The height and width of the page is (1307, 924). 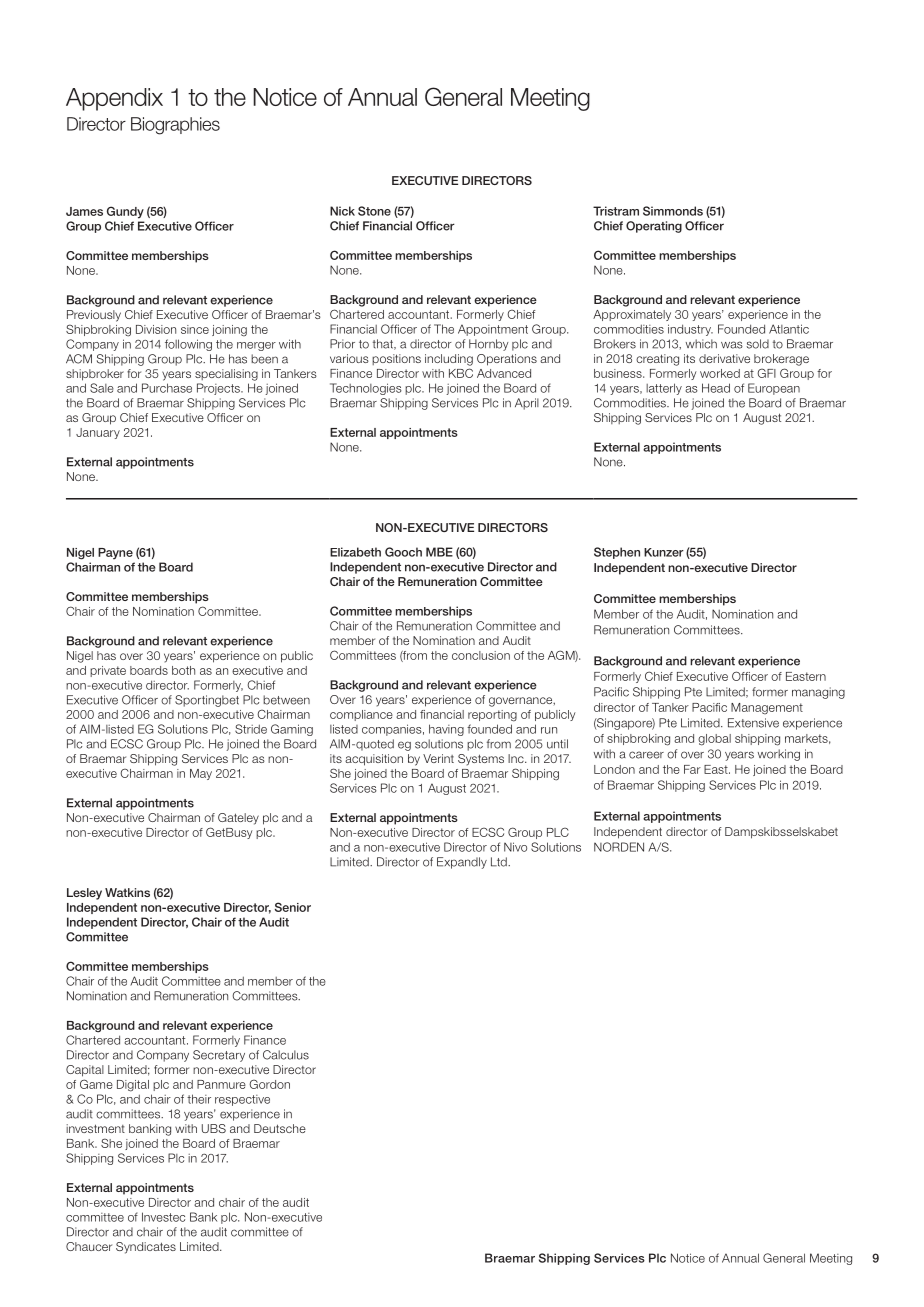 What do you see at coordinates (500, 862) in the page?
I see `Ltd` at bounding box center [500, 862].
